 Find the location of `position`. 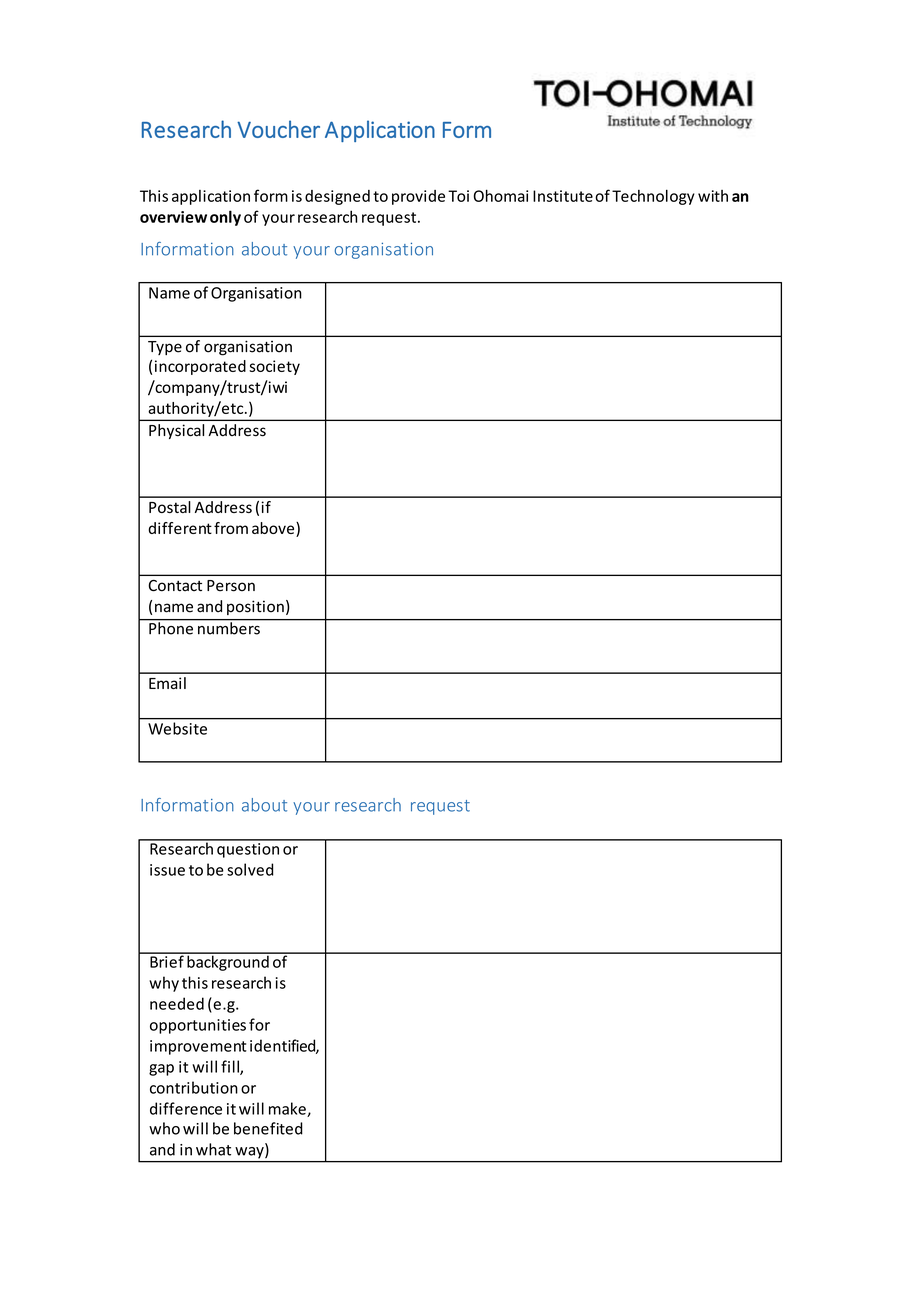

position is located at coordinates (255, 607).
